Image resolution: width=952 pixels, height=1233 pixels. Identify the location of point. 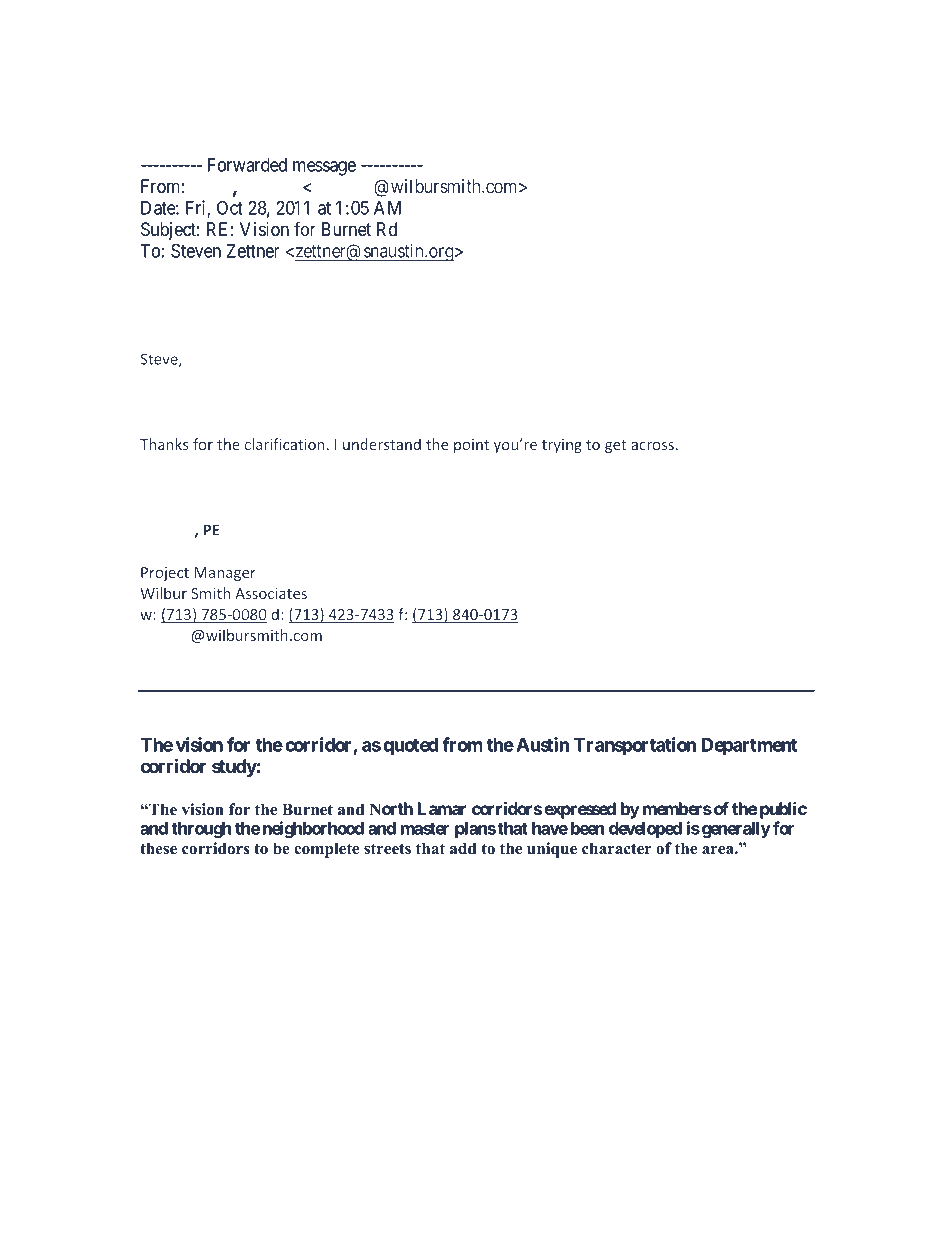
(471, 446).
